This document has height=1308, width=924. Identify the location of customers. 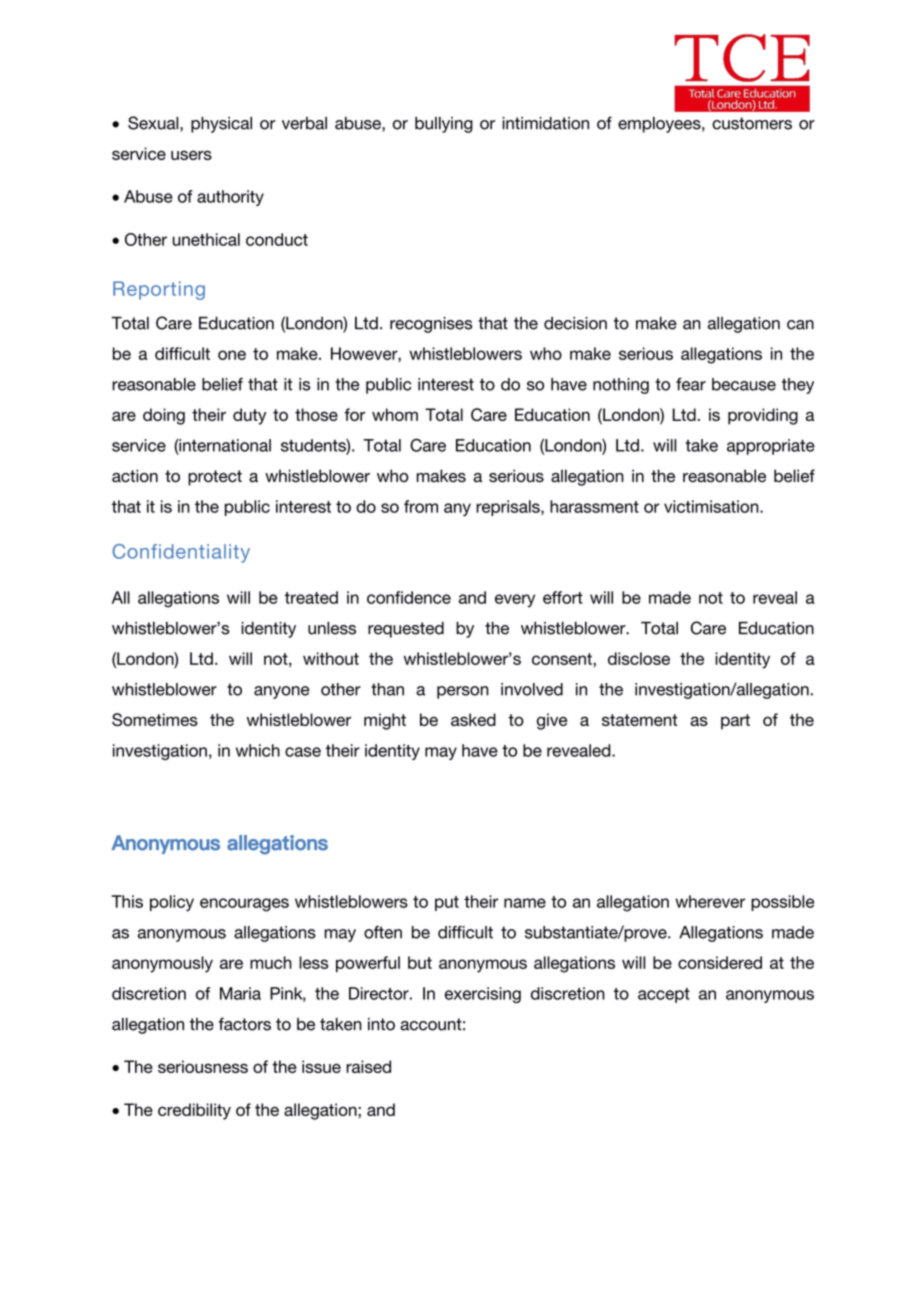
(752, 123).
